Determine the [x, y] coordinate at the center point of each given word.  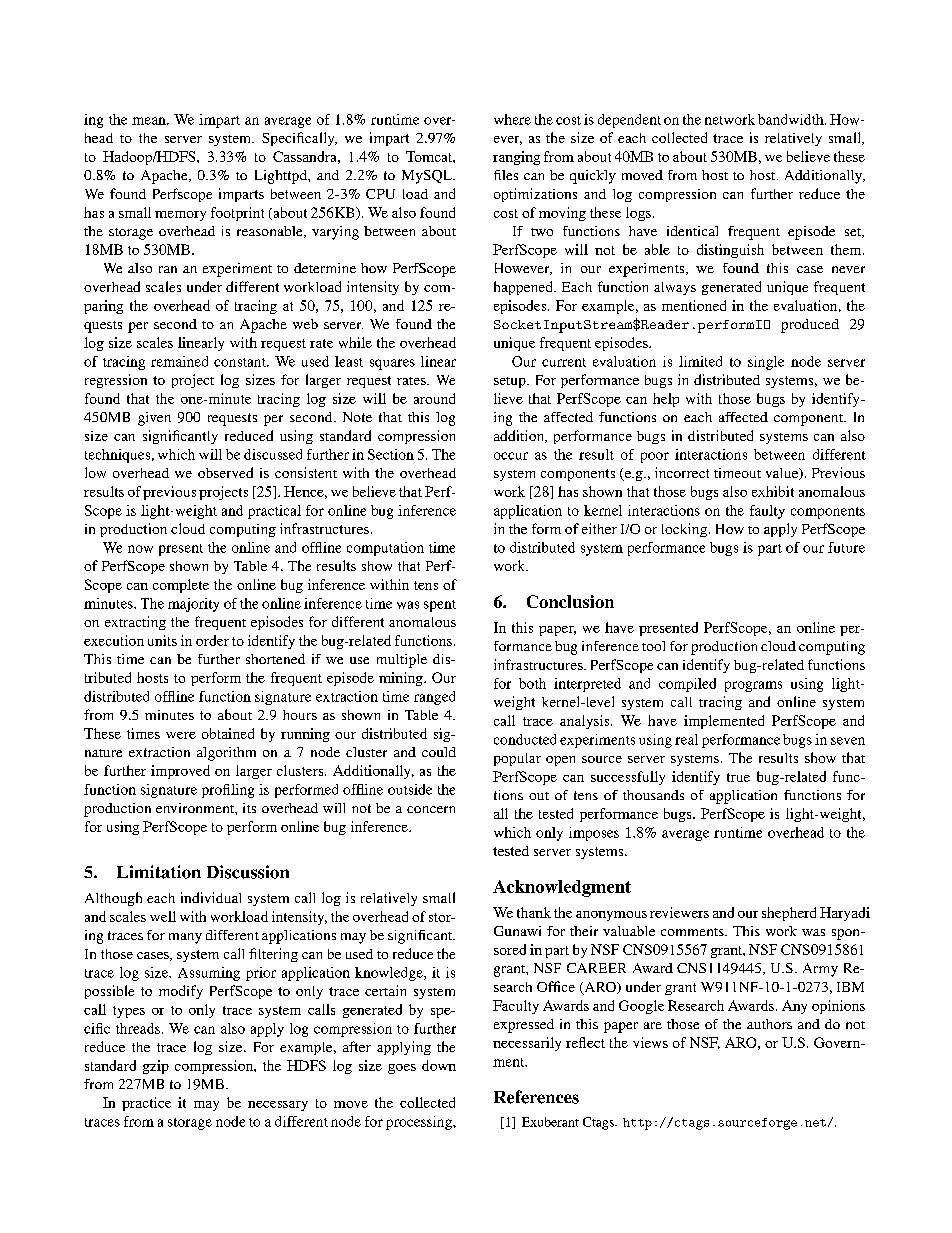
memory [180, 216]
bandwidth [792, 119]
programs [753, 686]
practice [146, 1104]
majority [193, 605]
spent [440, 606]
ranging [516, 158]
